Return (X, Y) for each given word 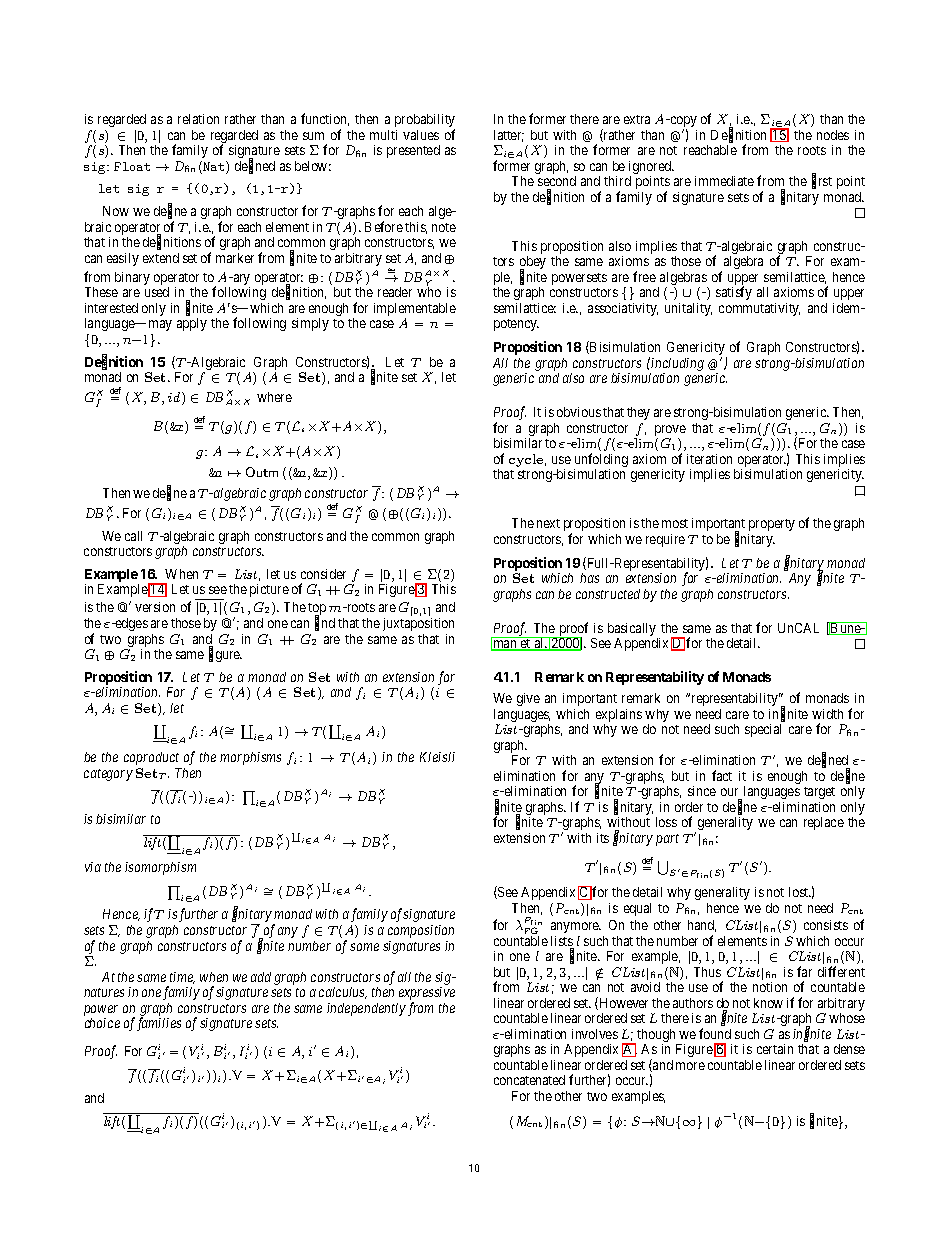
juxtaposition (418, 624)
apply (192, 324)
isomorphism (160, 868)
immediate (724, 181)
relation (198, 119)
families (157, 1024)
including (677, 366)
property (772, 525)
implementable (415, 311)
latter (509, 136)
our (731, 794)
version (155, 607)
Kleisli (437, 757)
